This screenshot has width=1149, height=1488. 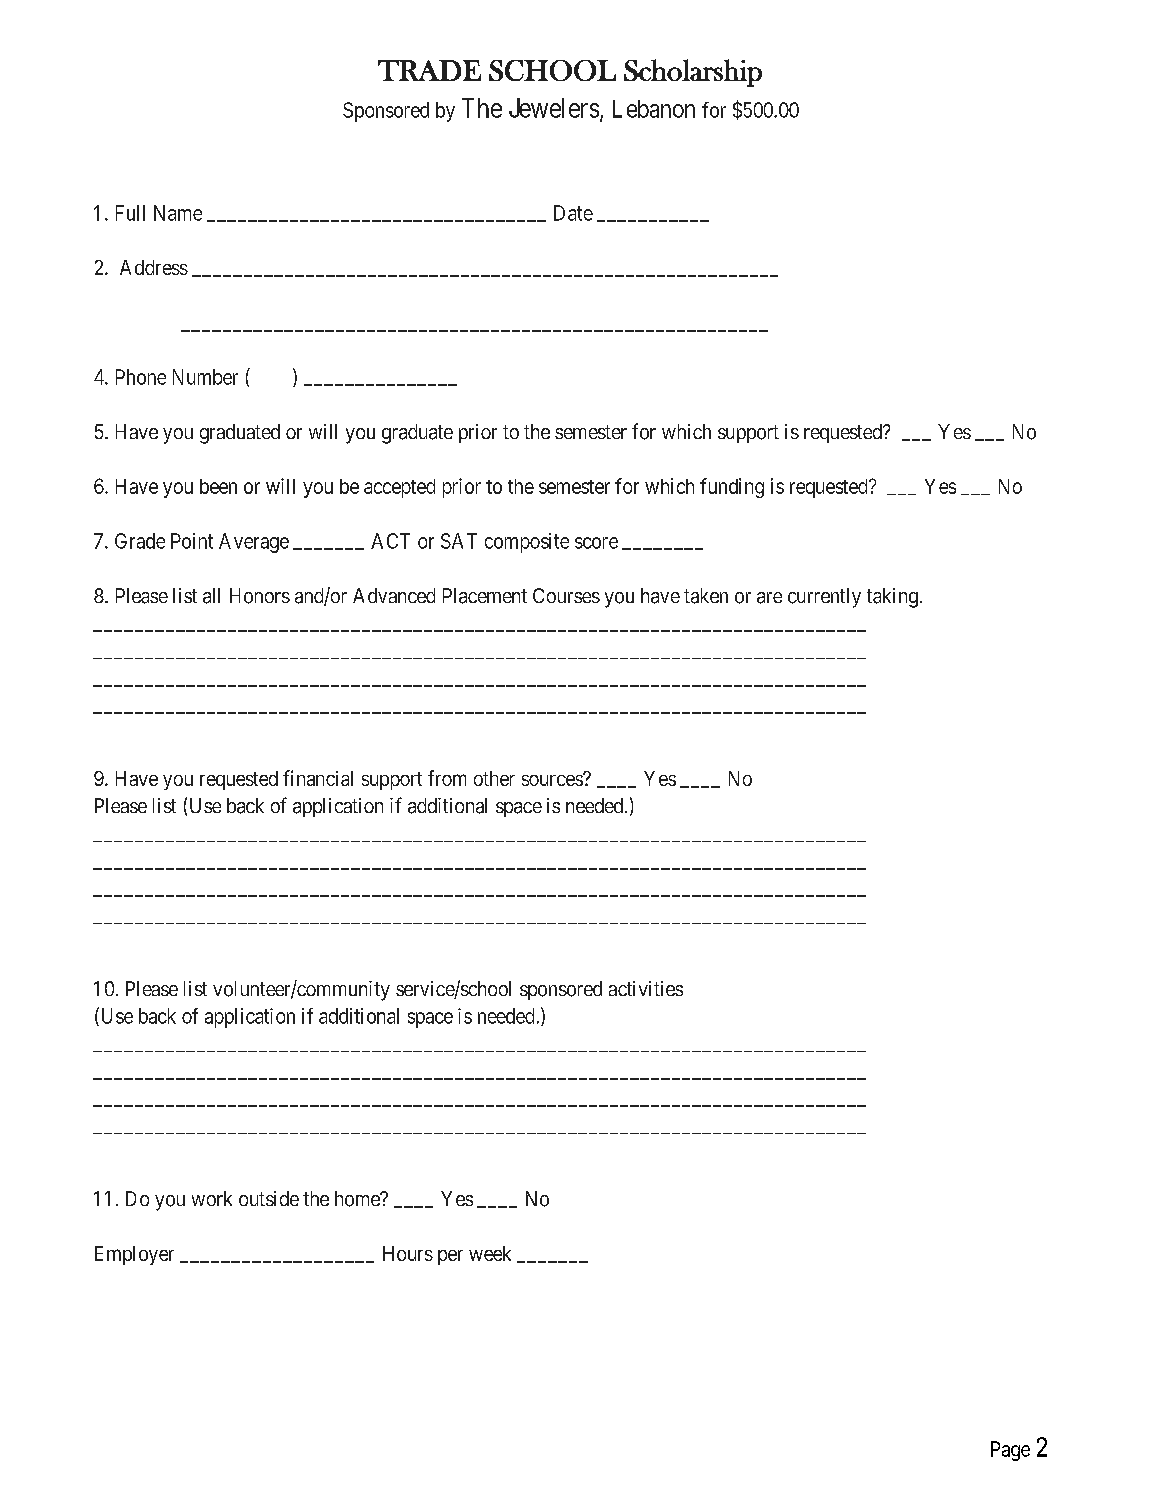 What do you see at coordinates (178, 213) in the screenshot?
I see `Name` at bounding box center [178, 213].
